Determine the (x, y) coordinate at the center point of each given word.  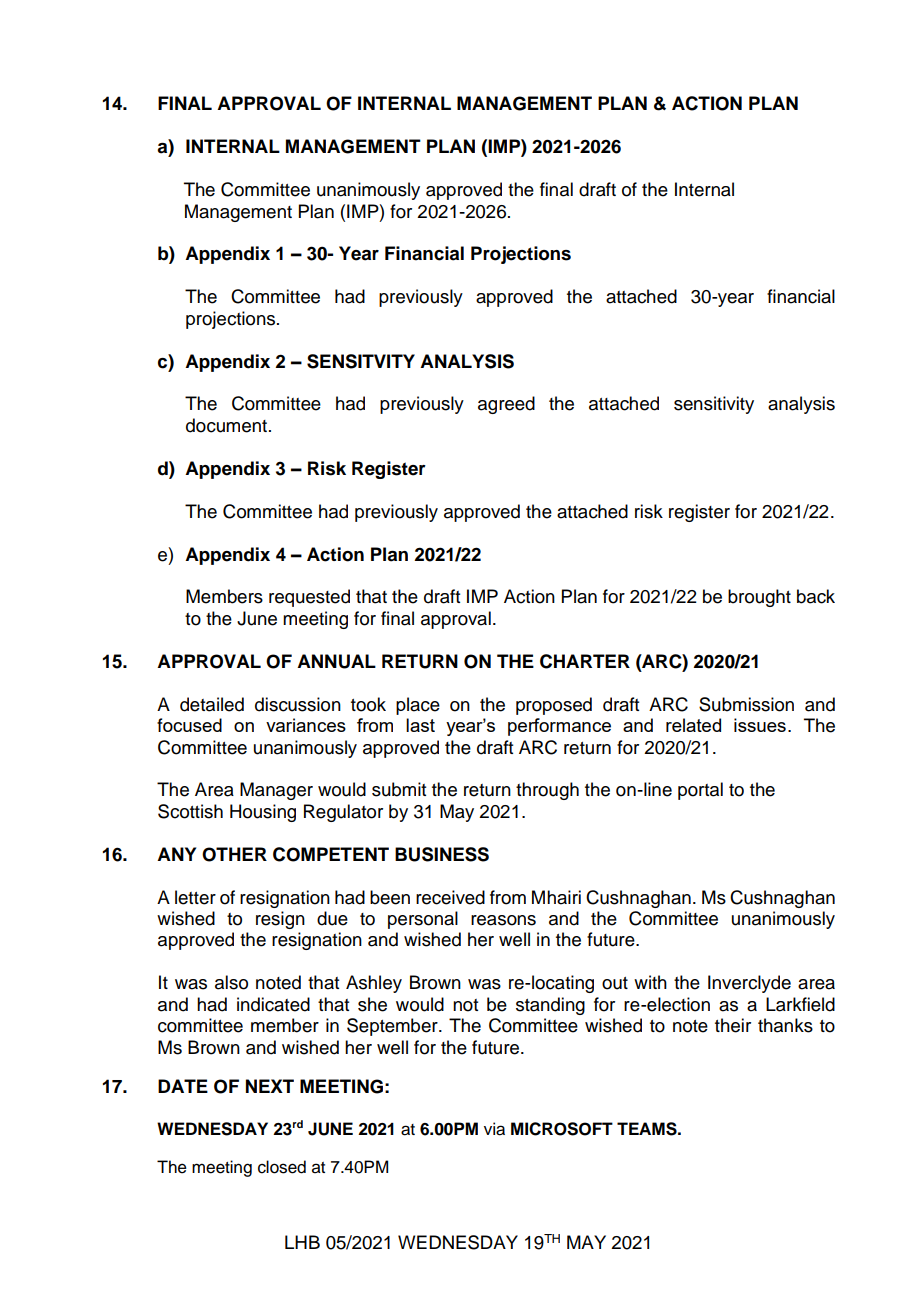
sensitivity (714, 405)
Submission (746, 704)
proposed (554, 706)
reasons (503, 920)
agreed (506, 405)
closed (282, 1167)
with (650, 982)
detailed (212, 704)
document (226, 425)
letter (195, 897)
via (494, 1129)
